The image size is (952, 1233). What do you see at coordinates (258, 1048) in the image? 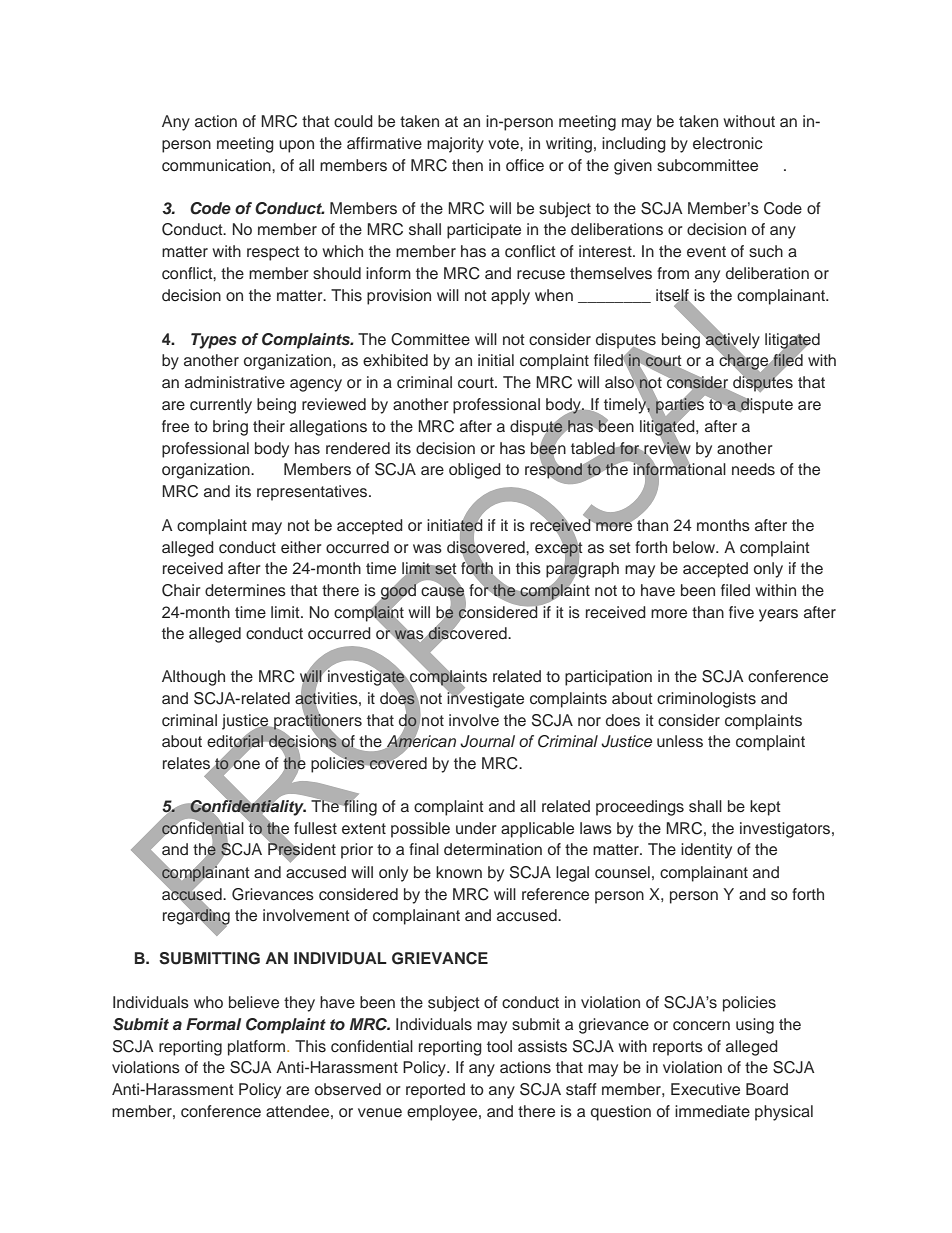
I see `platform` at bounding box center [258, 1048].
